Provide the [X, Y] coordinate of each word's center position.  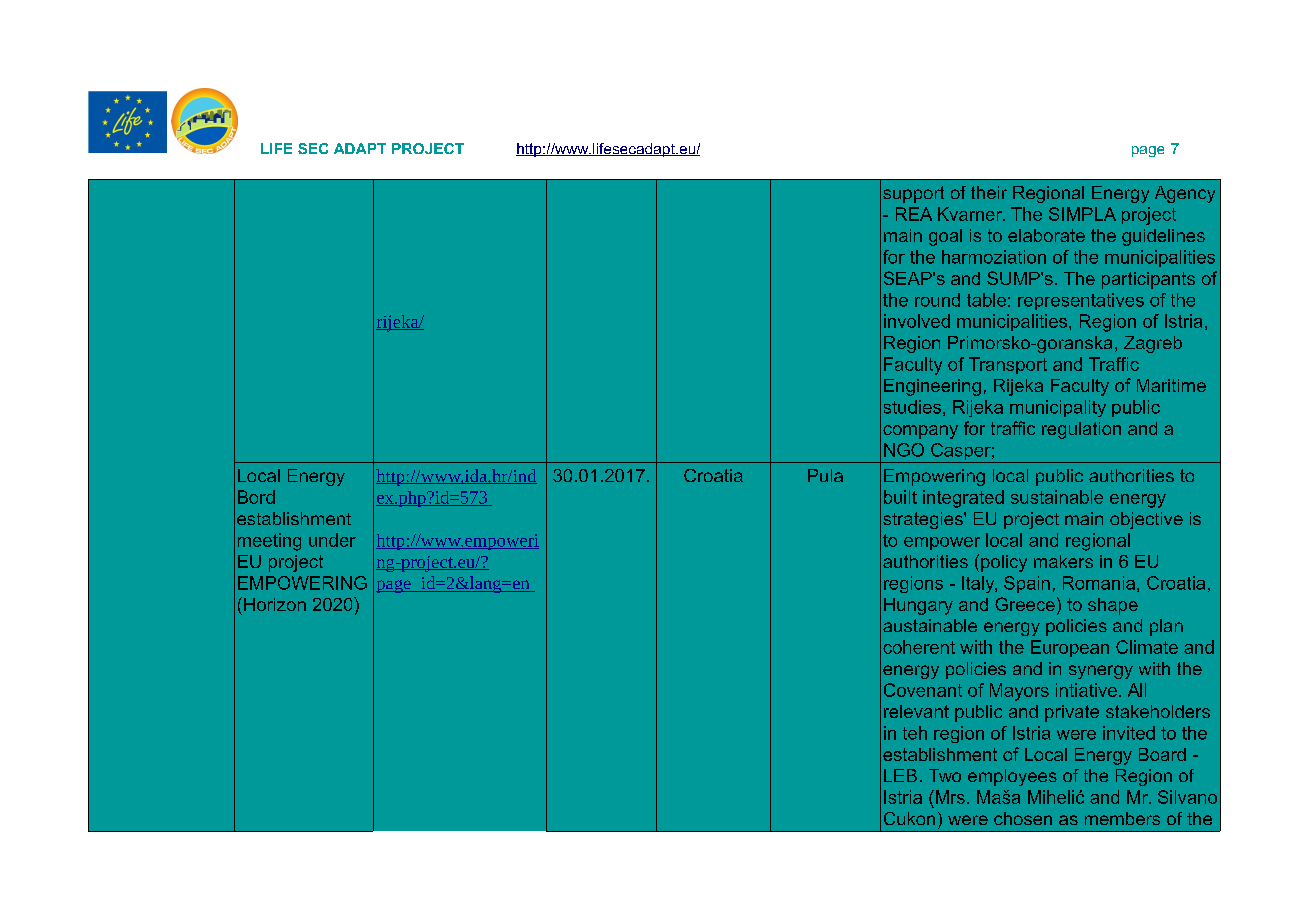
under [332, 540]
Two [945, 775]
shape [1113, 606]
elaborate [1046, 235]
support [913, 194]
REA [914, 214]
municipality [1058, 408]
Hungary [918, 606]
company [920, 432]
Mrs [949, 797]
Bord [256, 497]
